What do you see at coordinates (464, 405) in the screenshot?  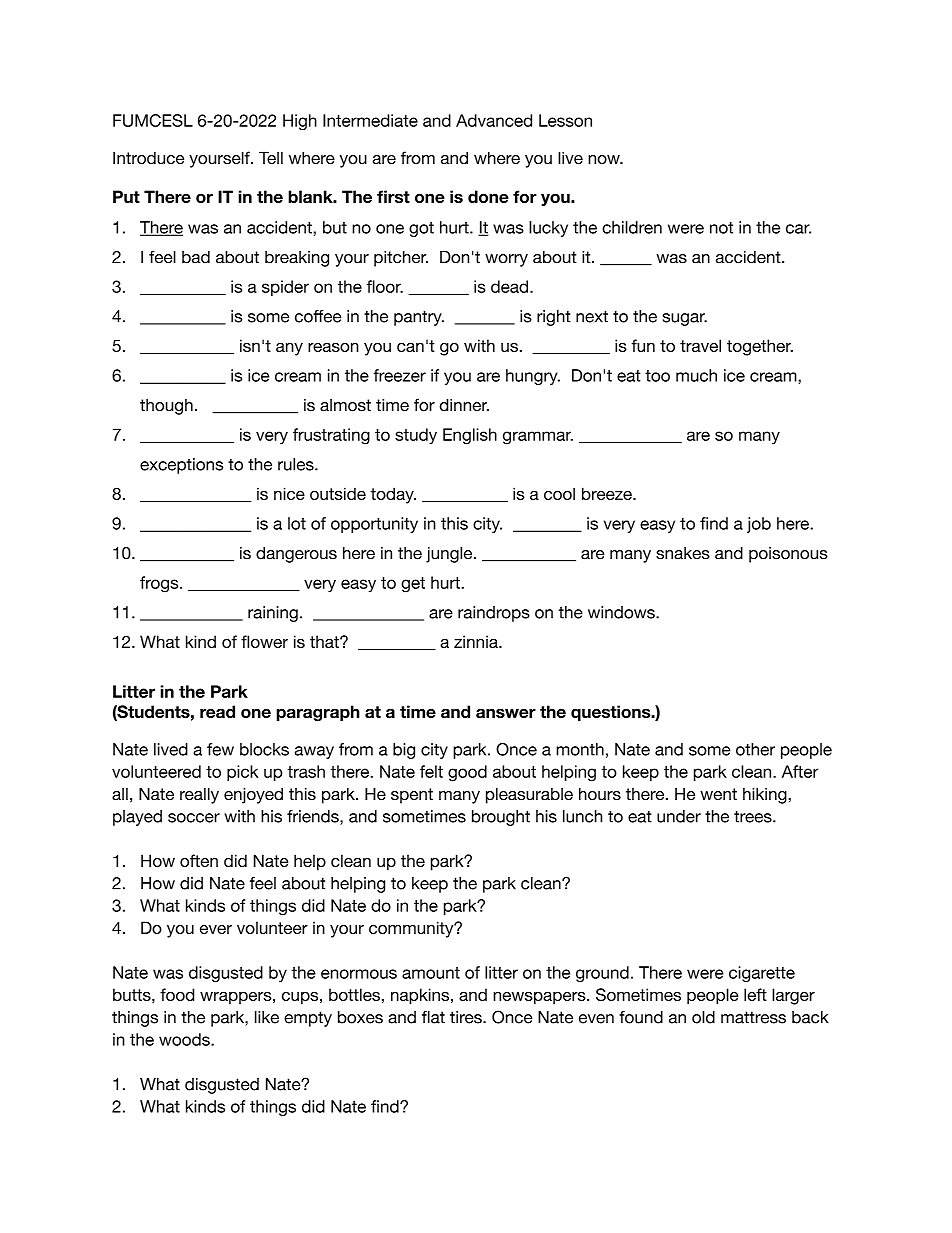 I see `dinner` at bounding box center [464, 405].
